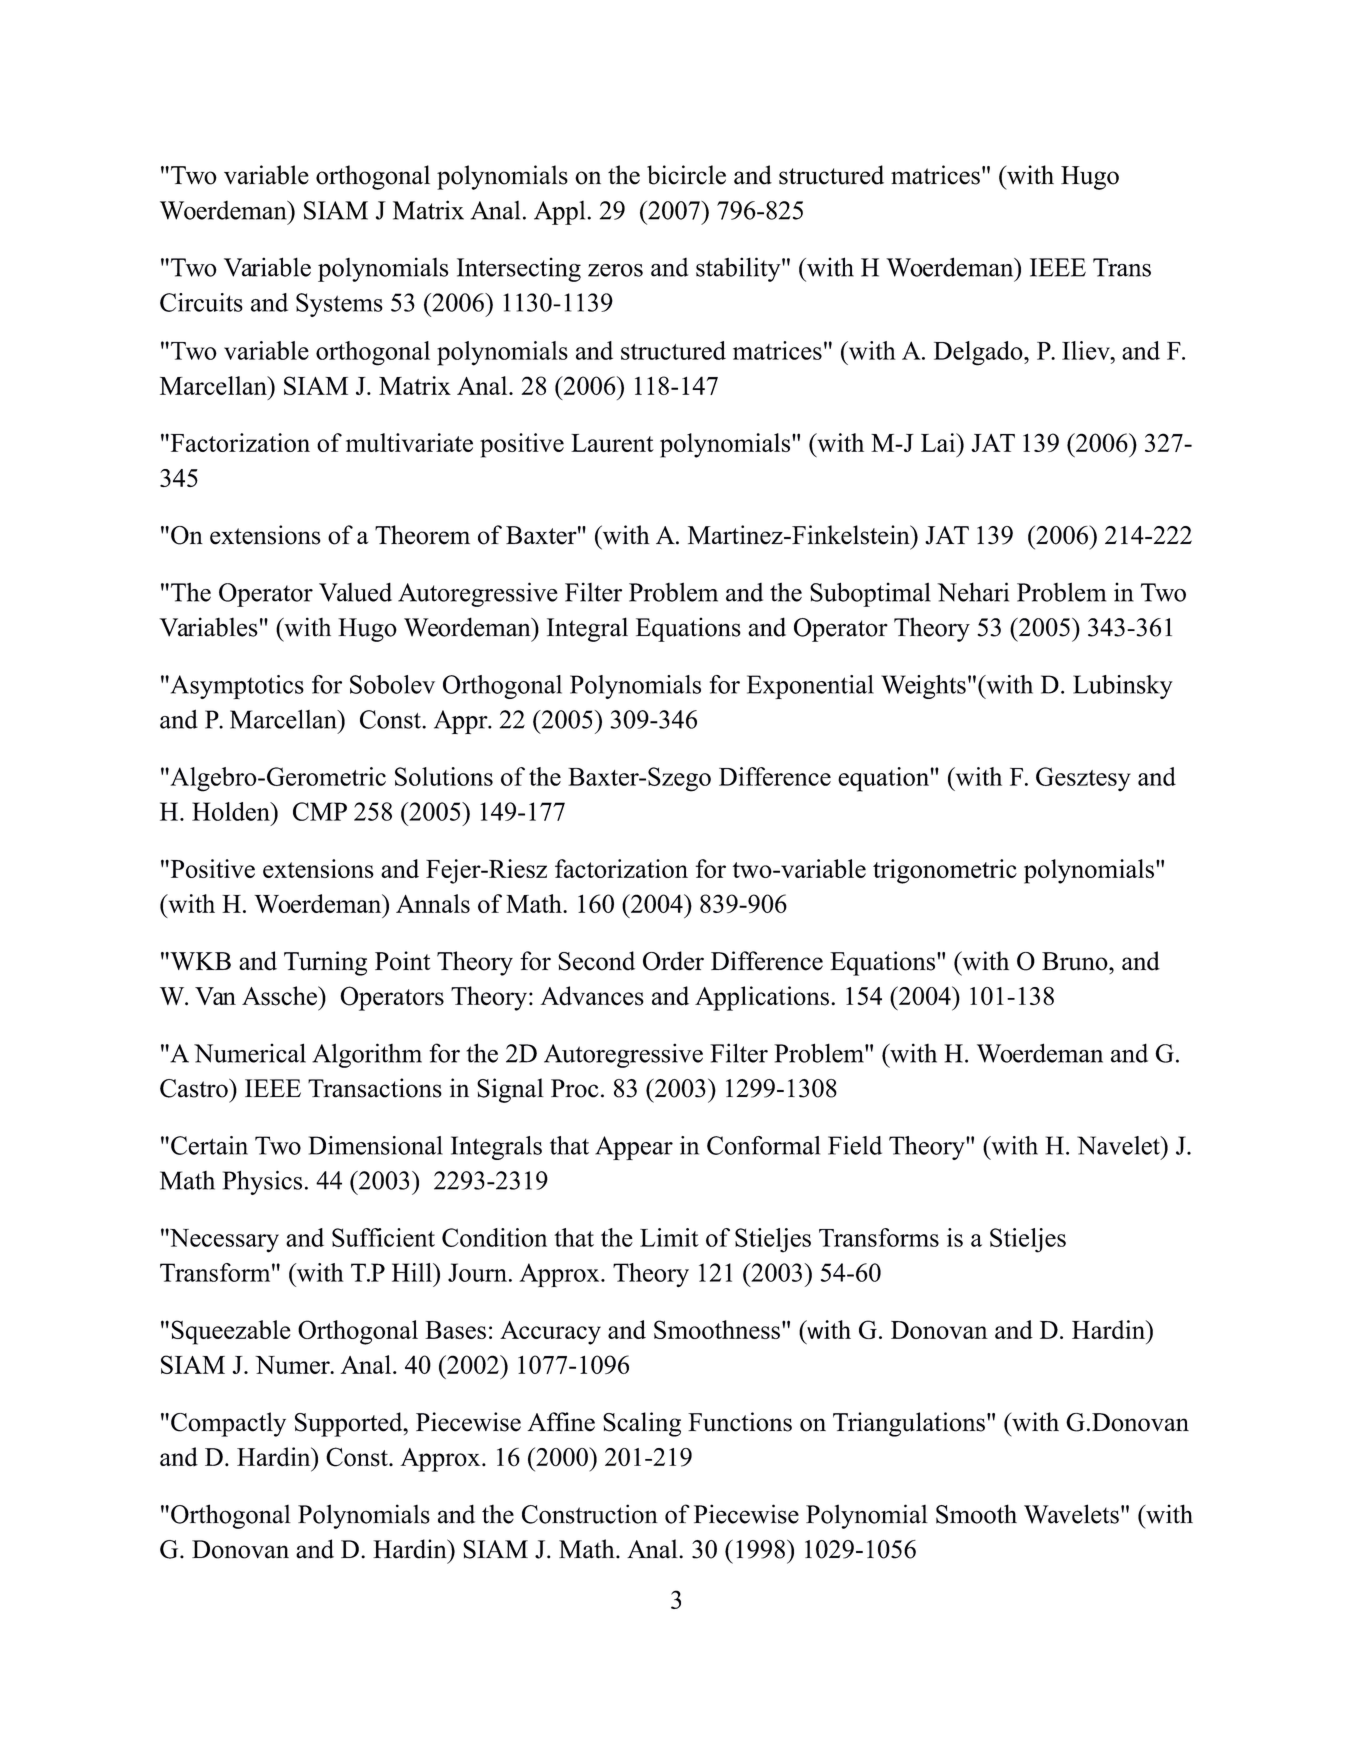  I want to click on Supported, so click(350, 1424).
